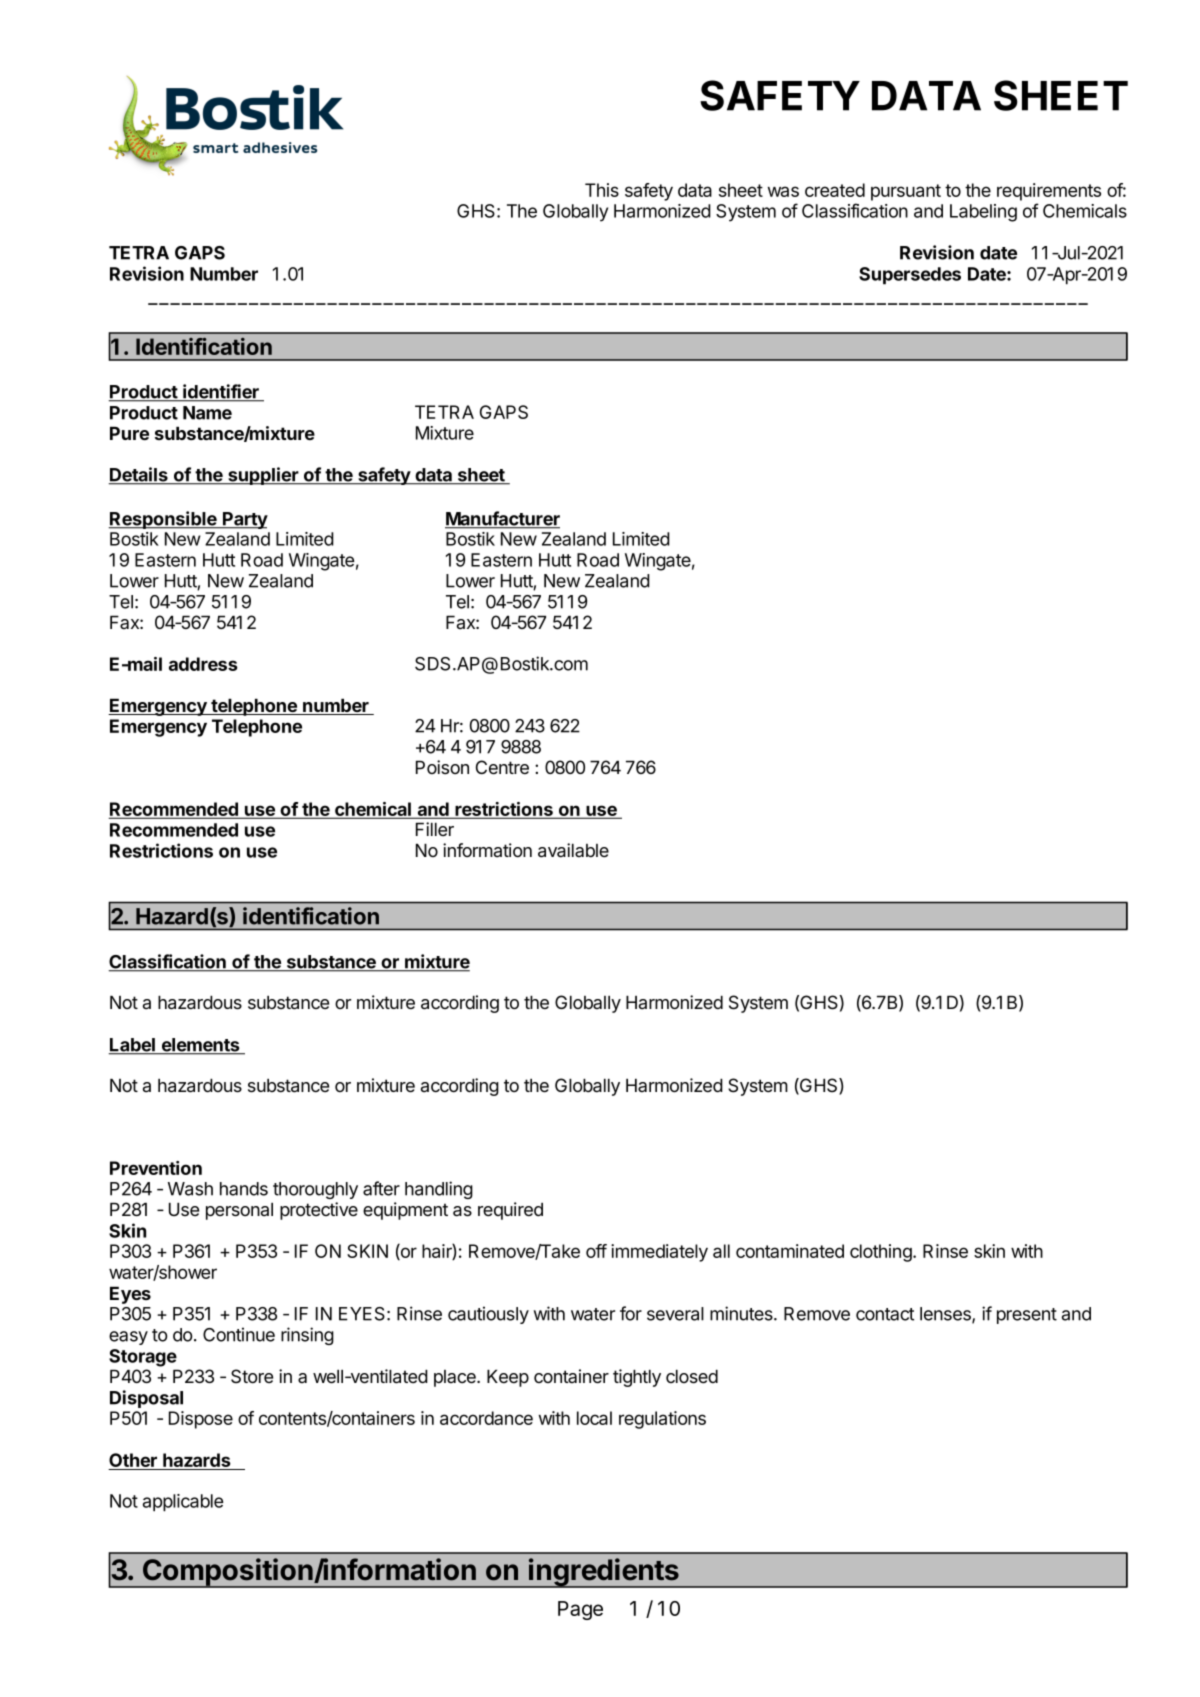 Image resolution: width=1200 pixels, height=1697 pixels. Describe the element at coordinates (602, 190) in the page. I see `This` at that location.
